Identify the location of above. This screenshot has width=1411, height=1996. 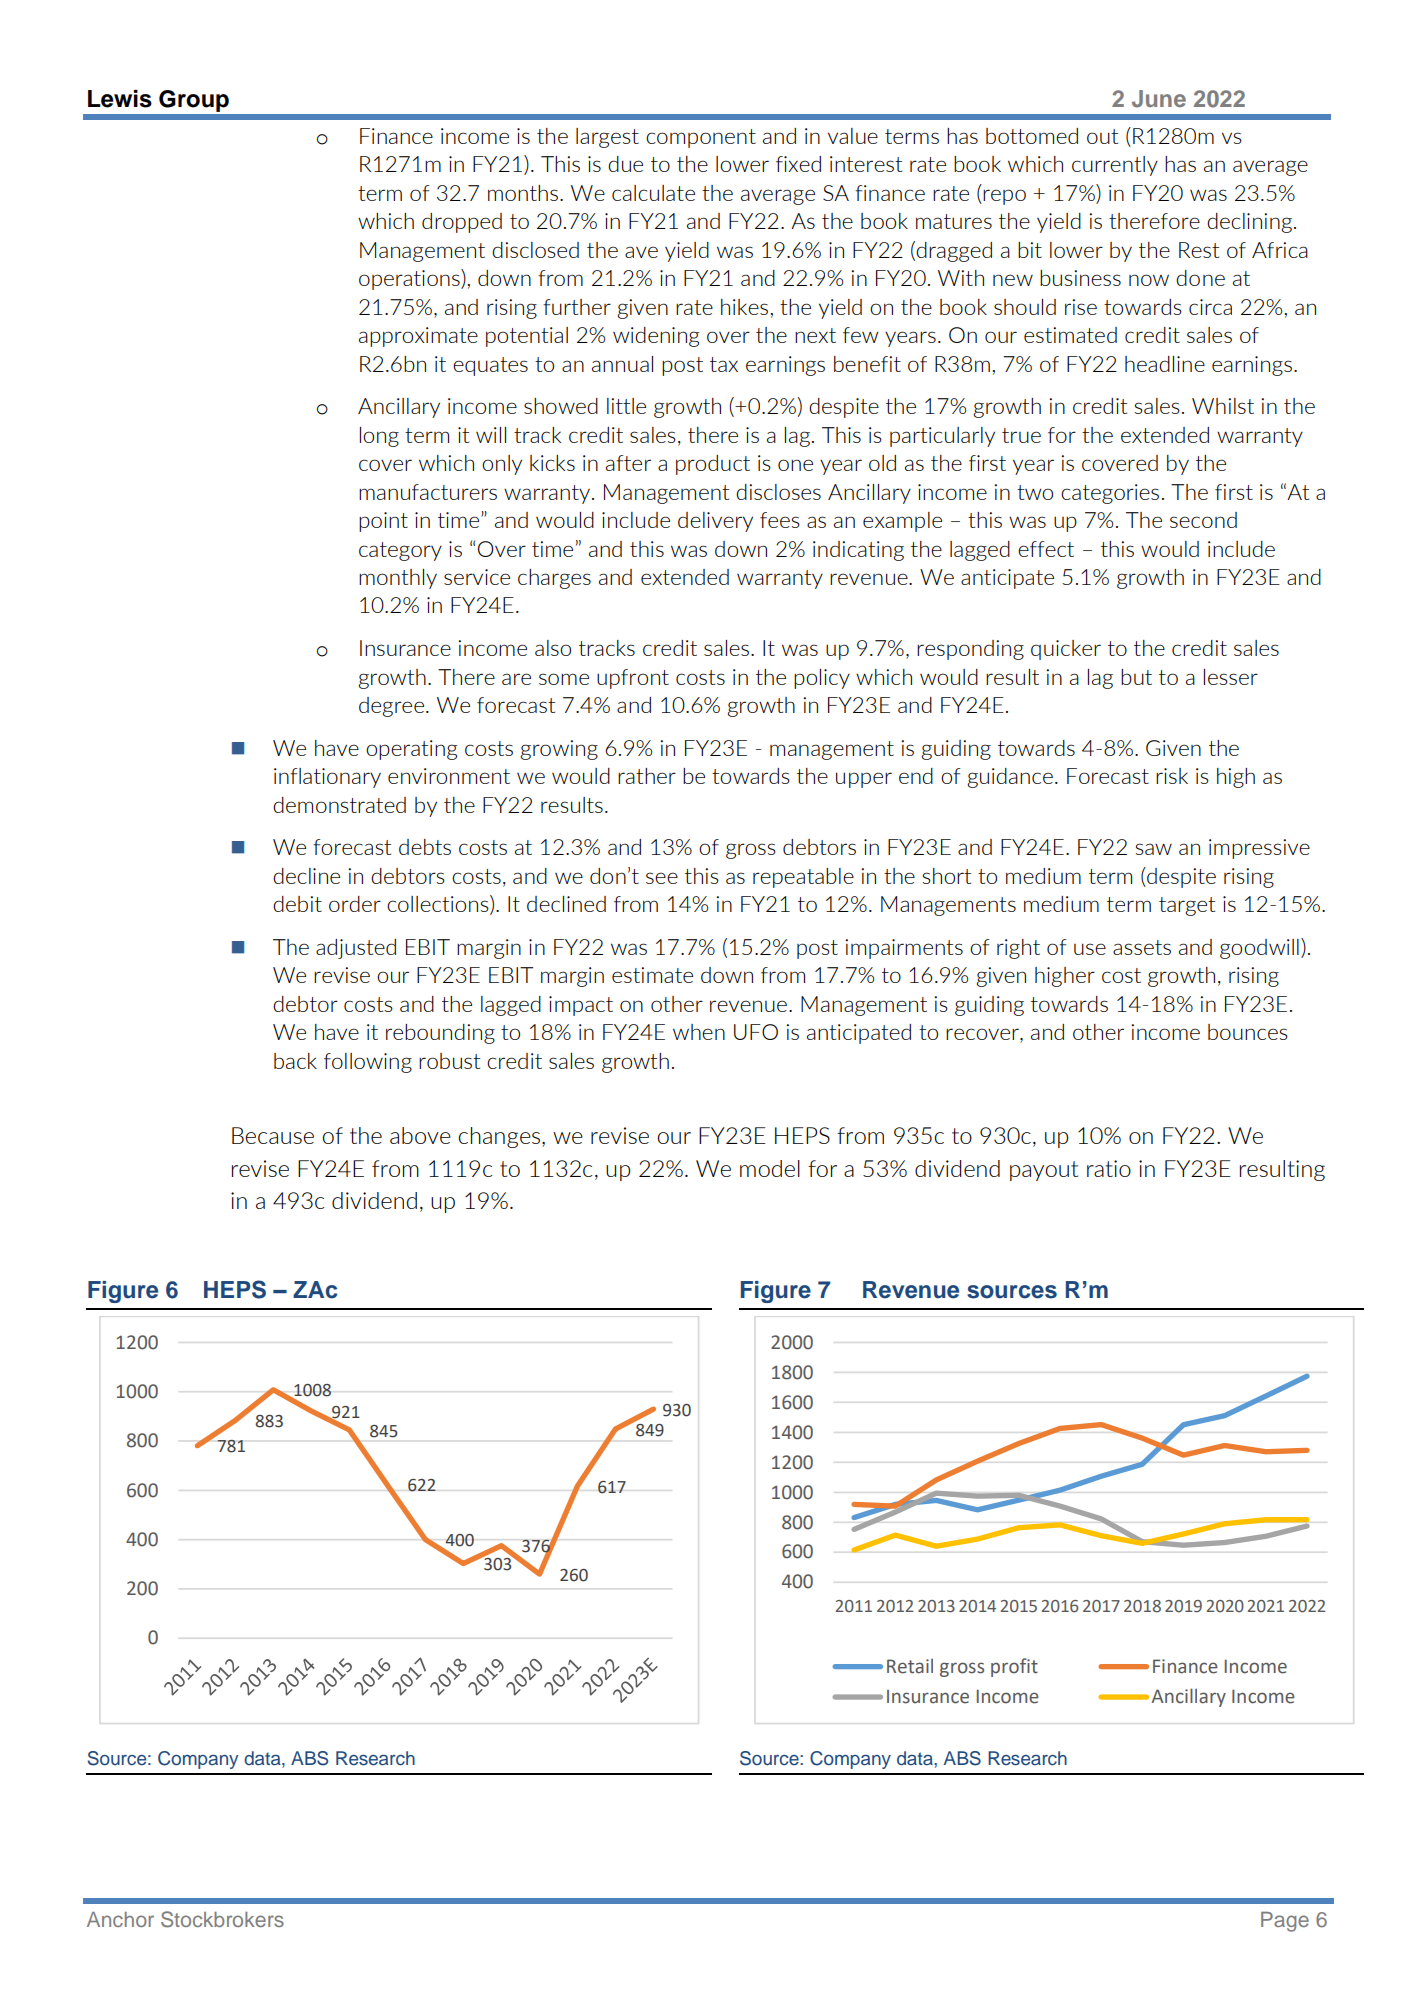
(420, 1135).
